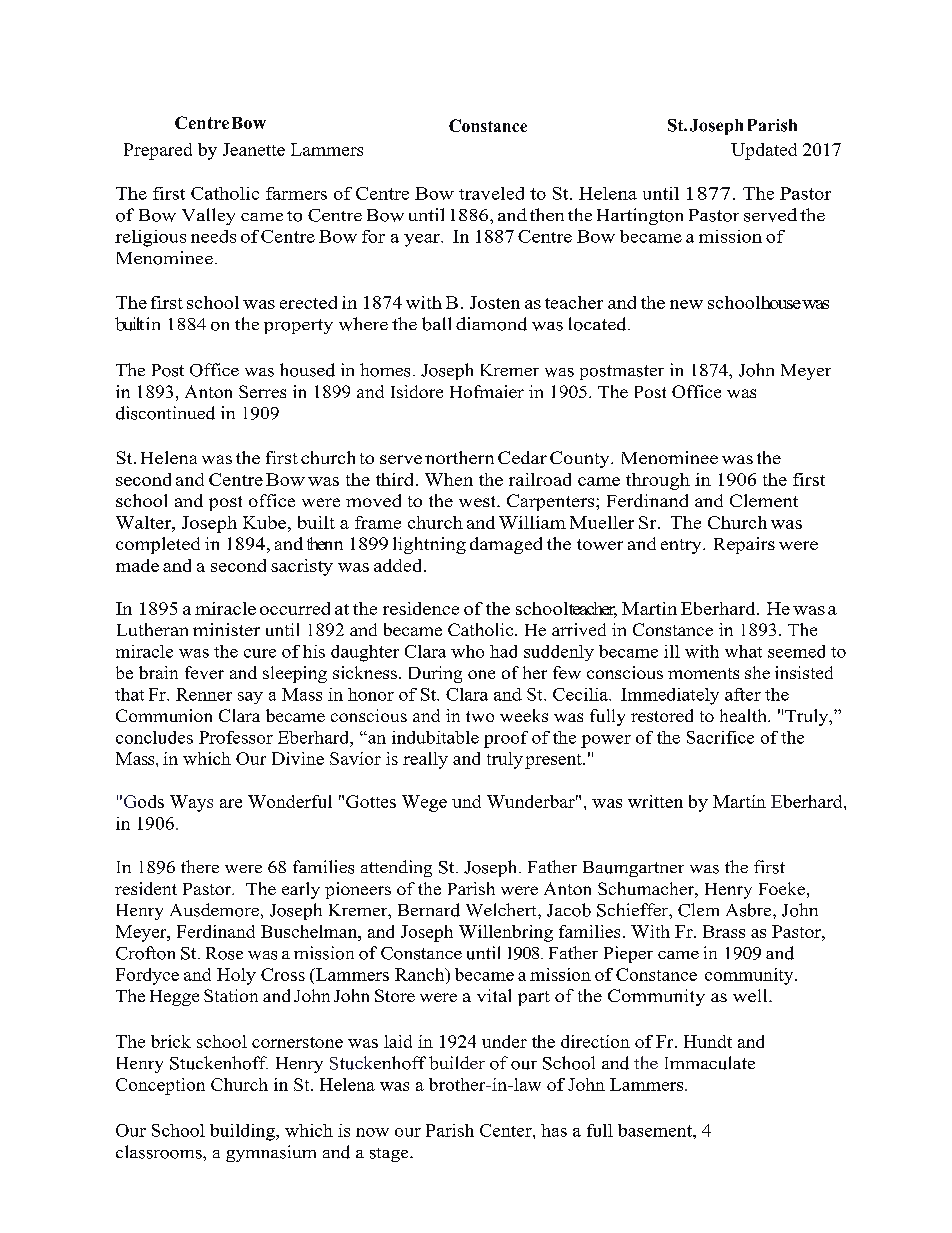 This page has height=1233, width=952. Describe the element at coordinates (449, 479) in the page. I see `When` at that location.
